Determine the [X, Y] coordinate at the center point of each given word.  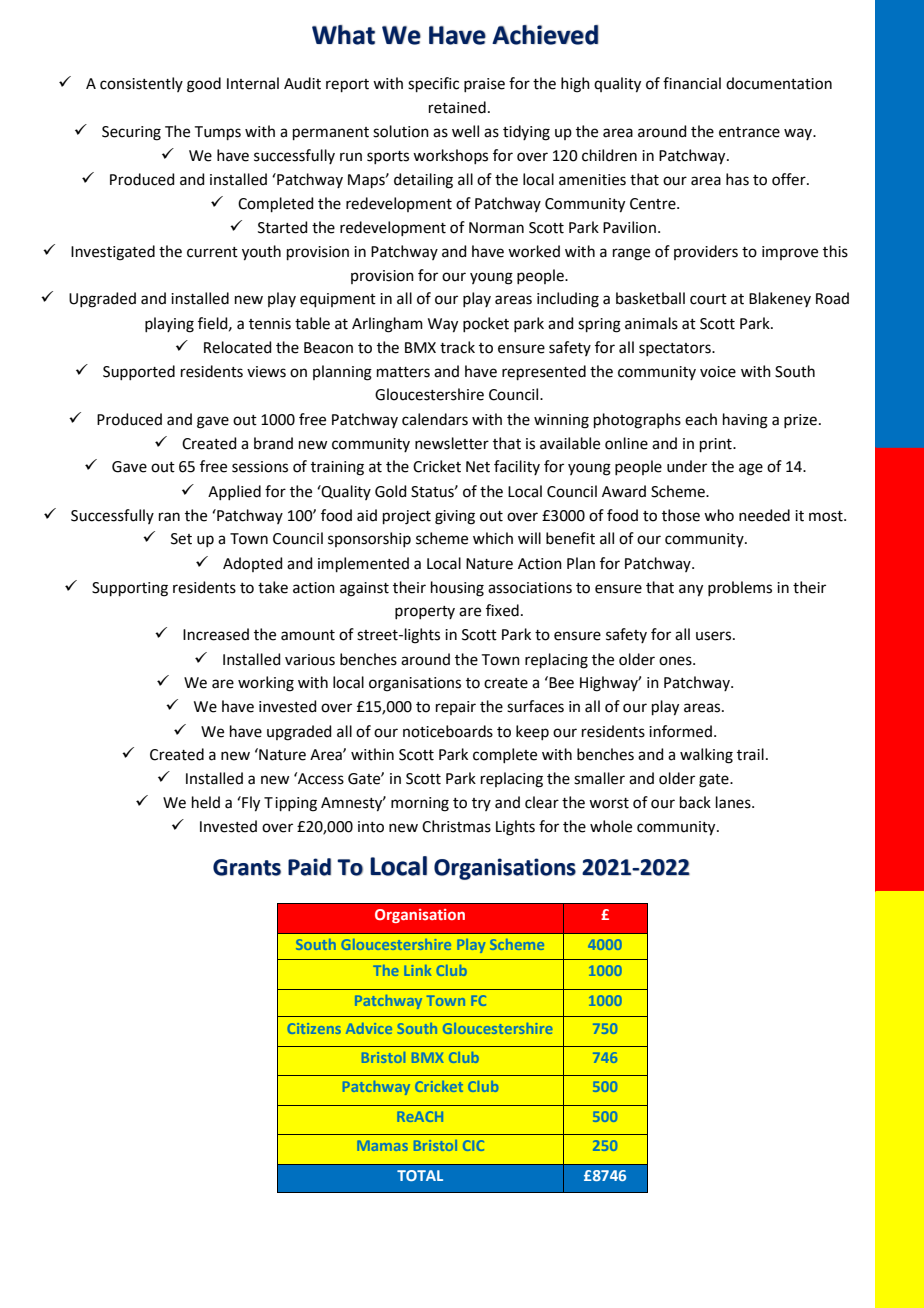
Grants [247, 867]
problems [740, 588]
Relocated [238, 347]
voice [718, 372]
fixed [502, 610]
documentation [779, 83]
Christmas [456, 826]
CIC [473, 1145]
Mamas [382, 1145]
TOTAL [420, 1175]
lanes [734, 802]
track [457, 347]
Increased [216, 634]
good [204, 85]
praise [484, 85]
